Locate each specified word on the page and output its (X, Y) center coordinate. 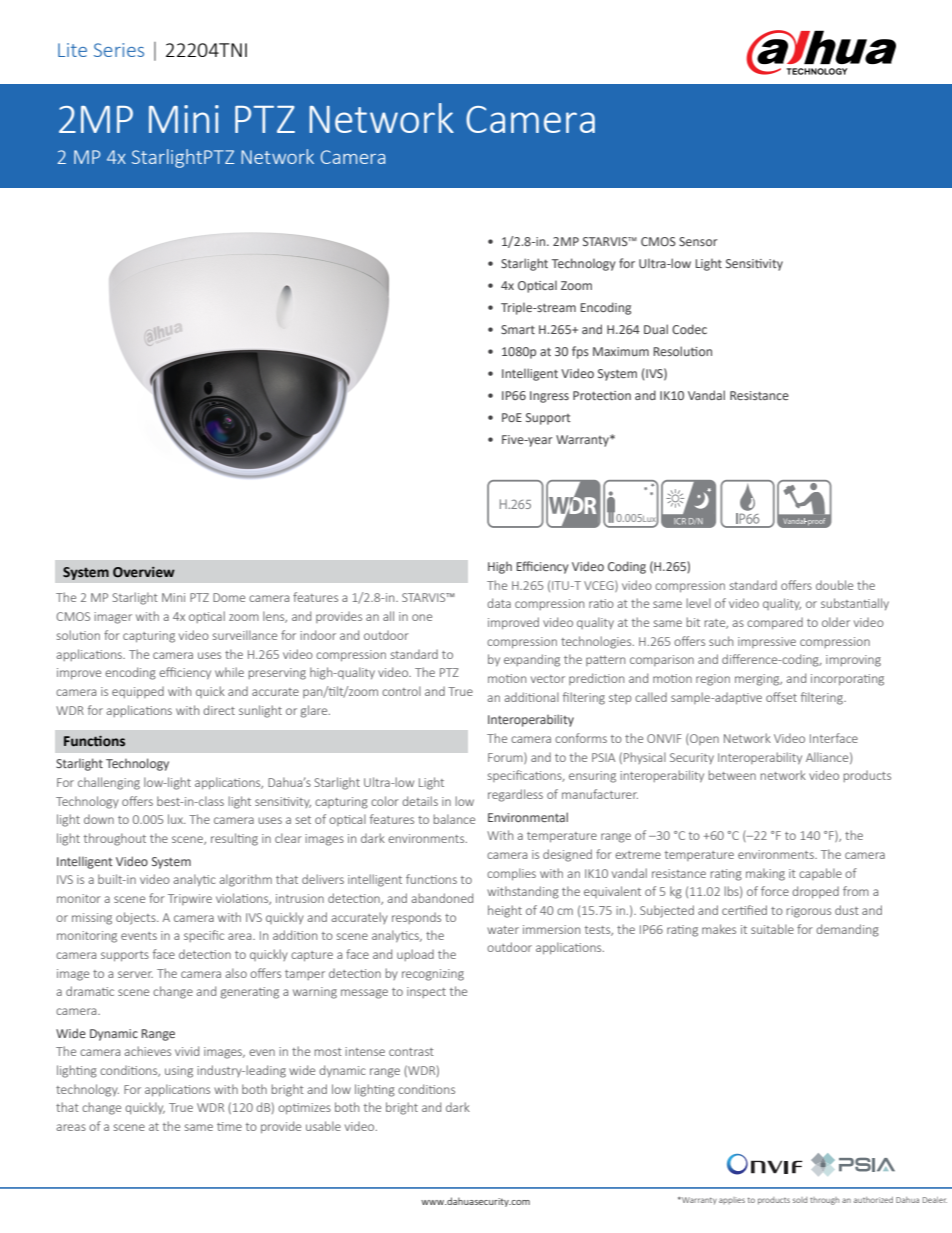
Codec (689, 329)
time (229, 1126)
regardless (515, 795)
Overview (144, 572)
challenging (109, 783)
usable (323, 1126)
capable (820, 874)
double (834, 585)
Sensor (698, 241)
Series (119, 50)
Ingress (549, 397)
